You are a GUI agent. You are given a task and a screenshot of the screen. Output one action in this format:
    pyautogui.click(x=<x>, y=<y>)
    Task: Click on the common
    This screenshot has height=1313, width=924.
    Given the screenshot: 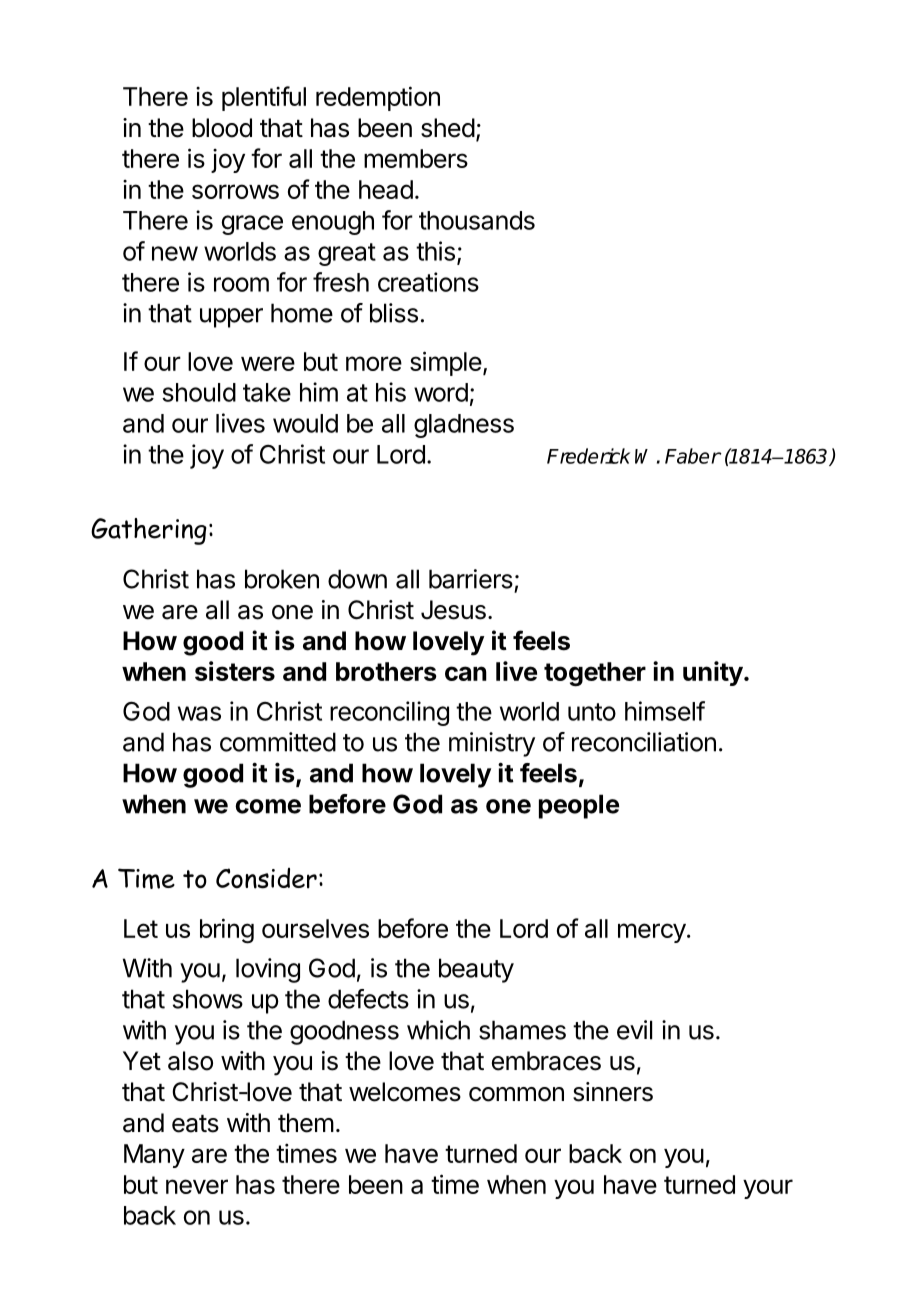 What is the action you would take?
    pyautogui.click(x=516, y=1094)
